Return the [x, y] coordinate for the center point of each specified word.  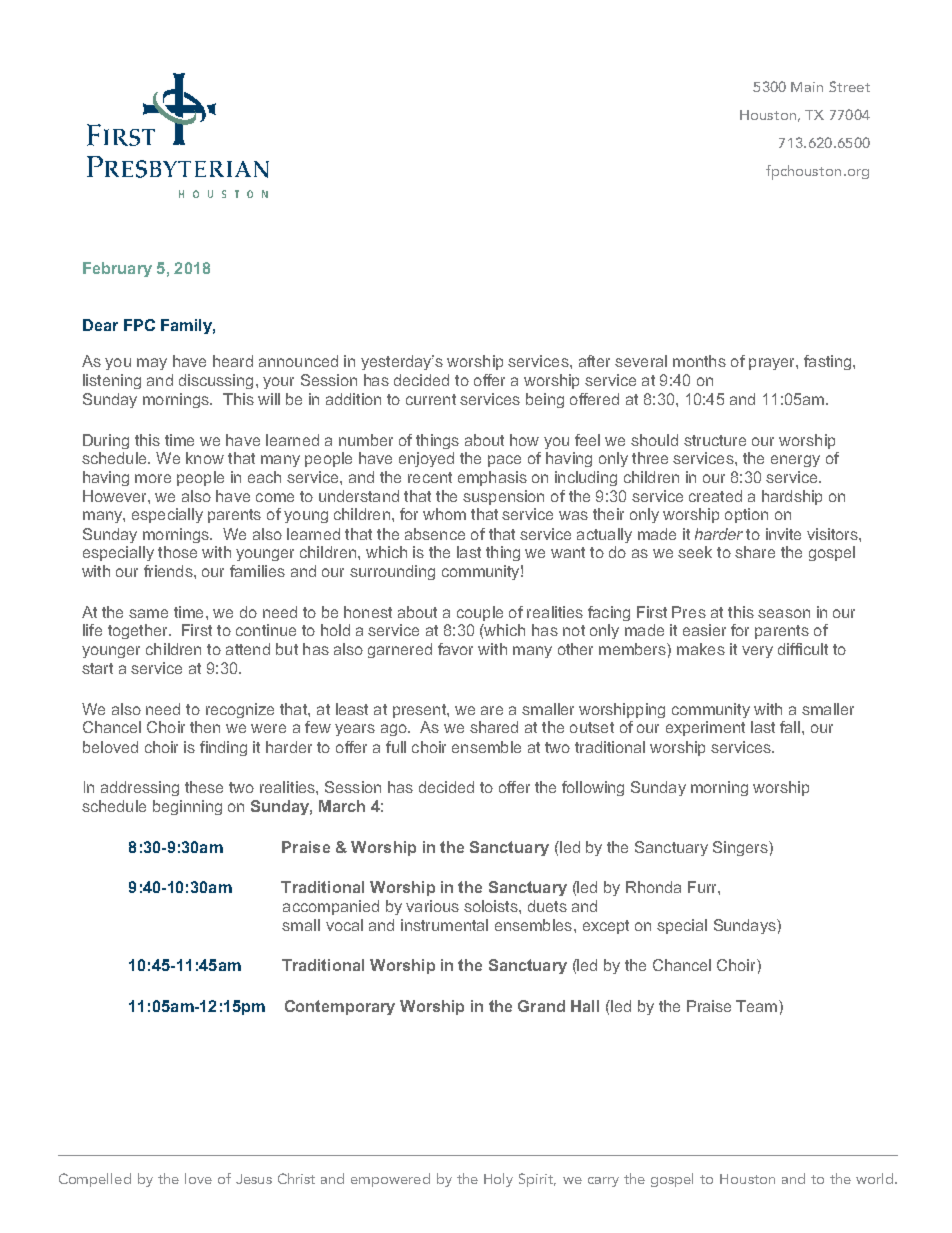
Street [849, 86]
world [876, 1178]
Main [807, 87]
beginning [187, 807]
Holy [498, 1180]
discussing [216, 381]
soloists [492, 906]
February [117, 269]
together [139, 631]
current [431, 399]
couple [480, 613]
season [784, 613]
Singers [741, 848]
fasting [827, 362]
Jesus [254, 1179]
